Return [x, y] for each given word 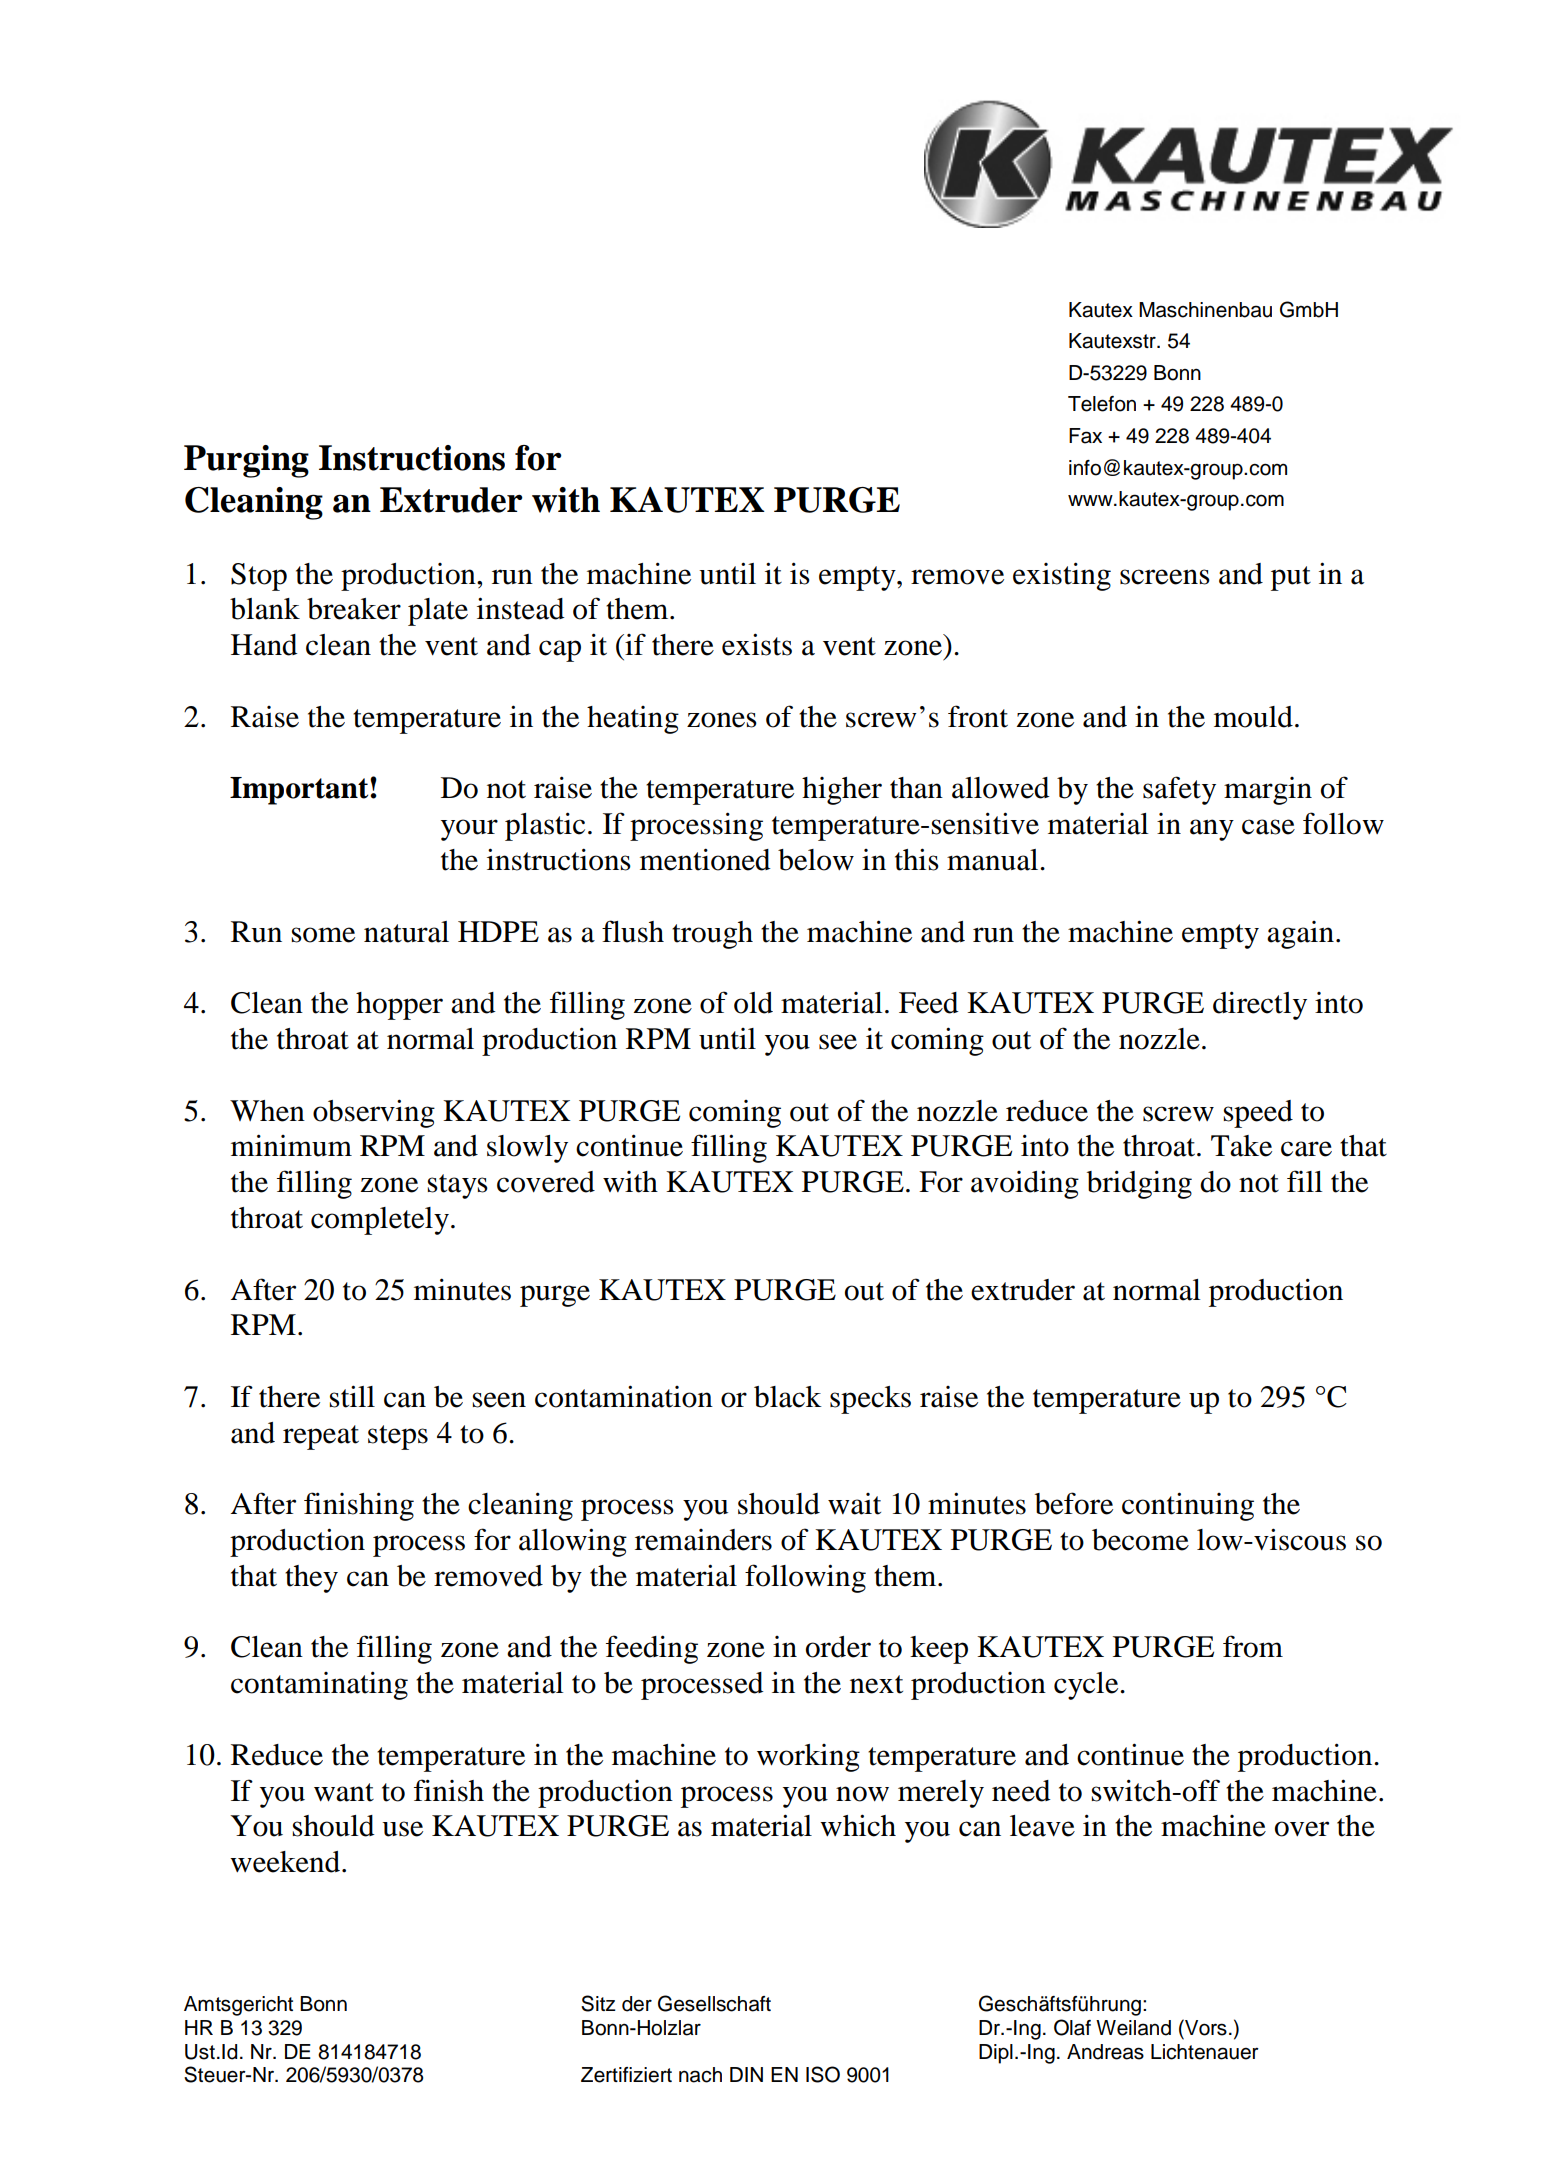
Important [300, 791]
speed [1258, 1114]
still [352, 1396]
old [753, 1003]
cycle [1087, 1686]
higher [842, 791]
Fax [1085, 436]
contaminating [319, 1685]
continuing [1188, 1506]
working [808, 1758]
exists [757, 644]
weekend [286, 1862]
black [788, 1397]
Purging [246, 461]
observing [374, 1113]
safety [1179, 790]
